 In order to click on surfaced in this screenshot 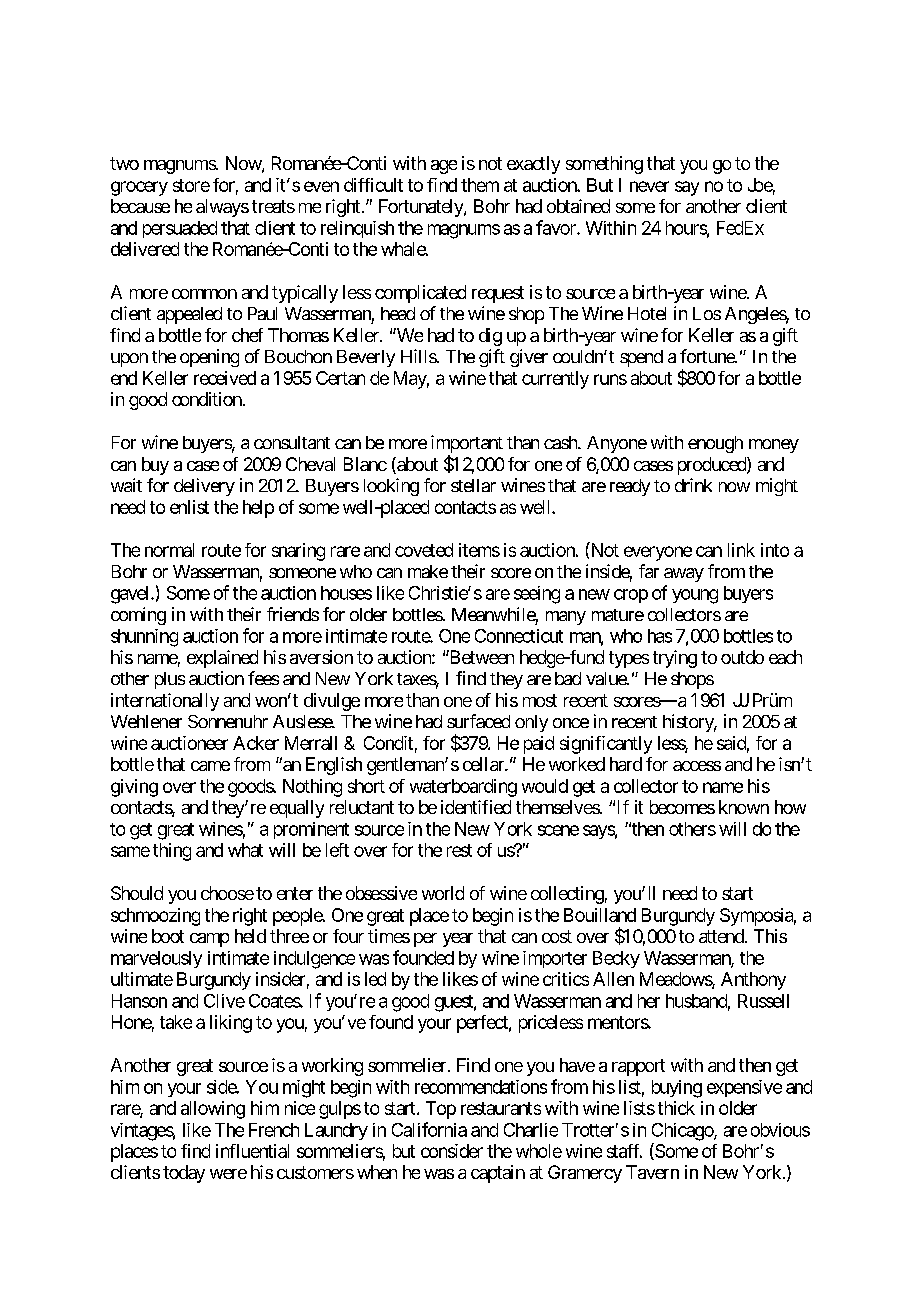, I will do `click(478, 721)`.
